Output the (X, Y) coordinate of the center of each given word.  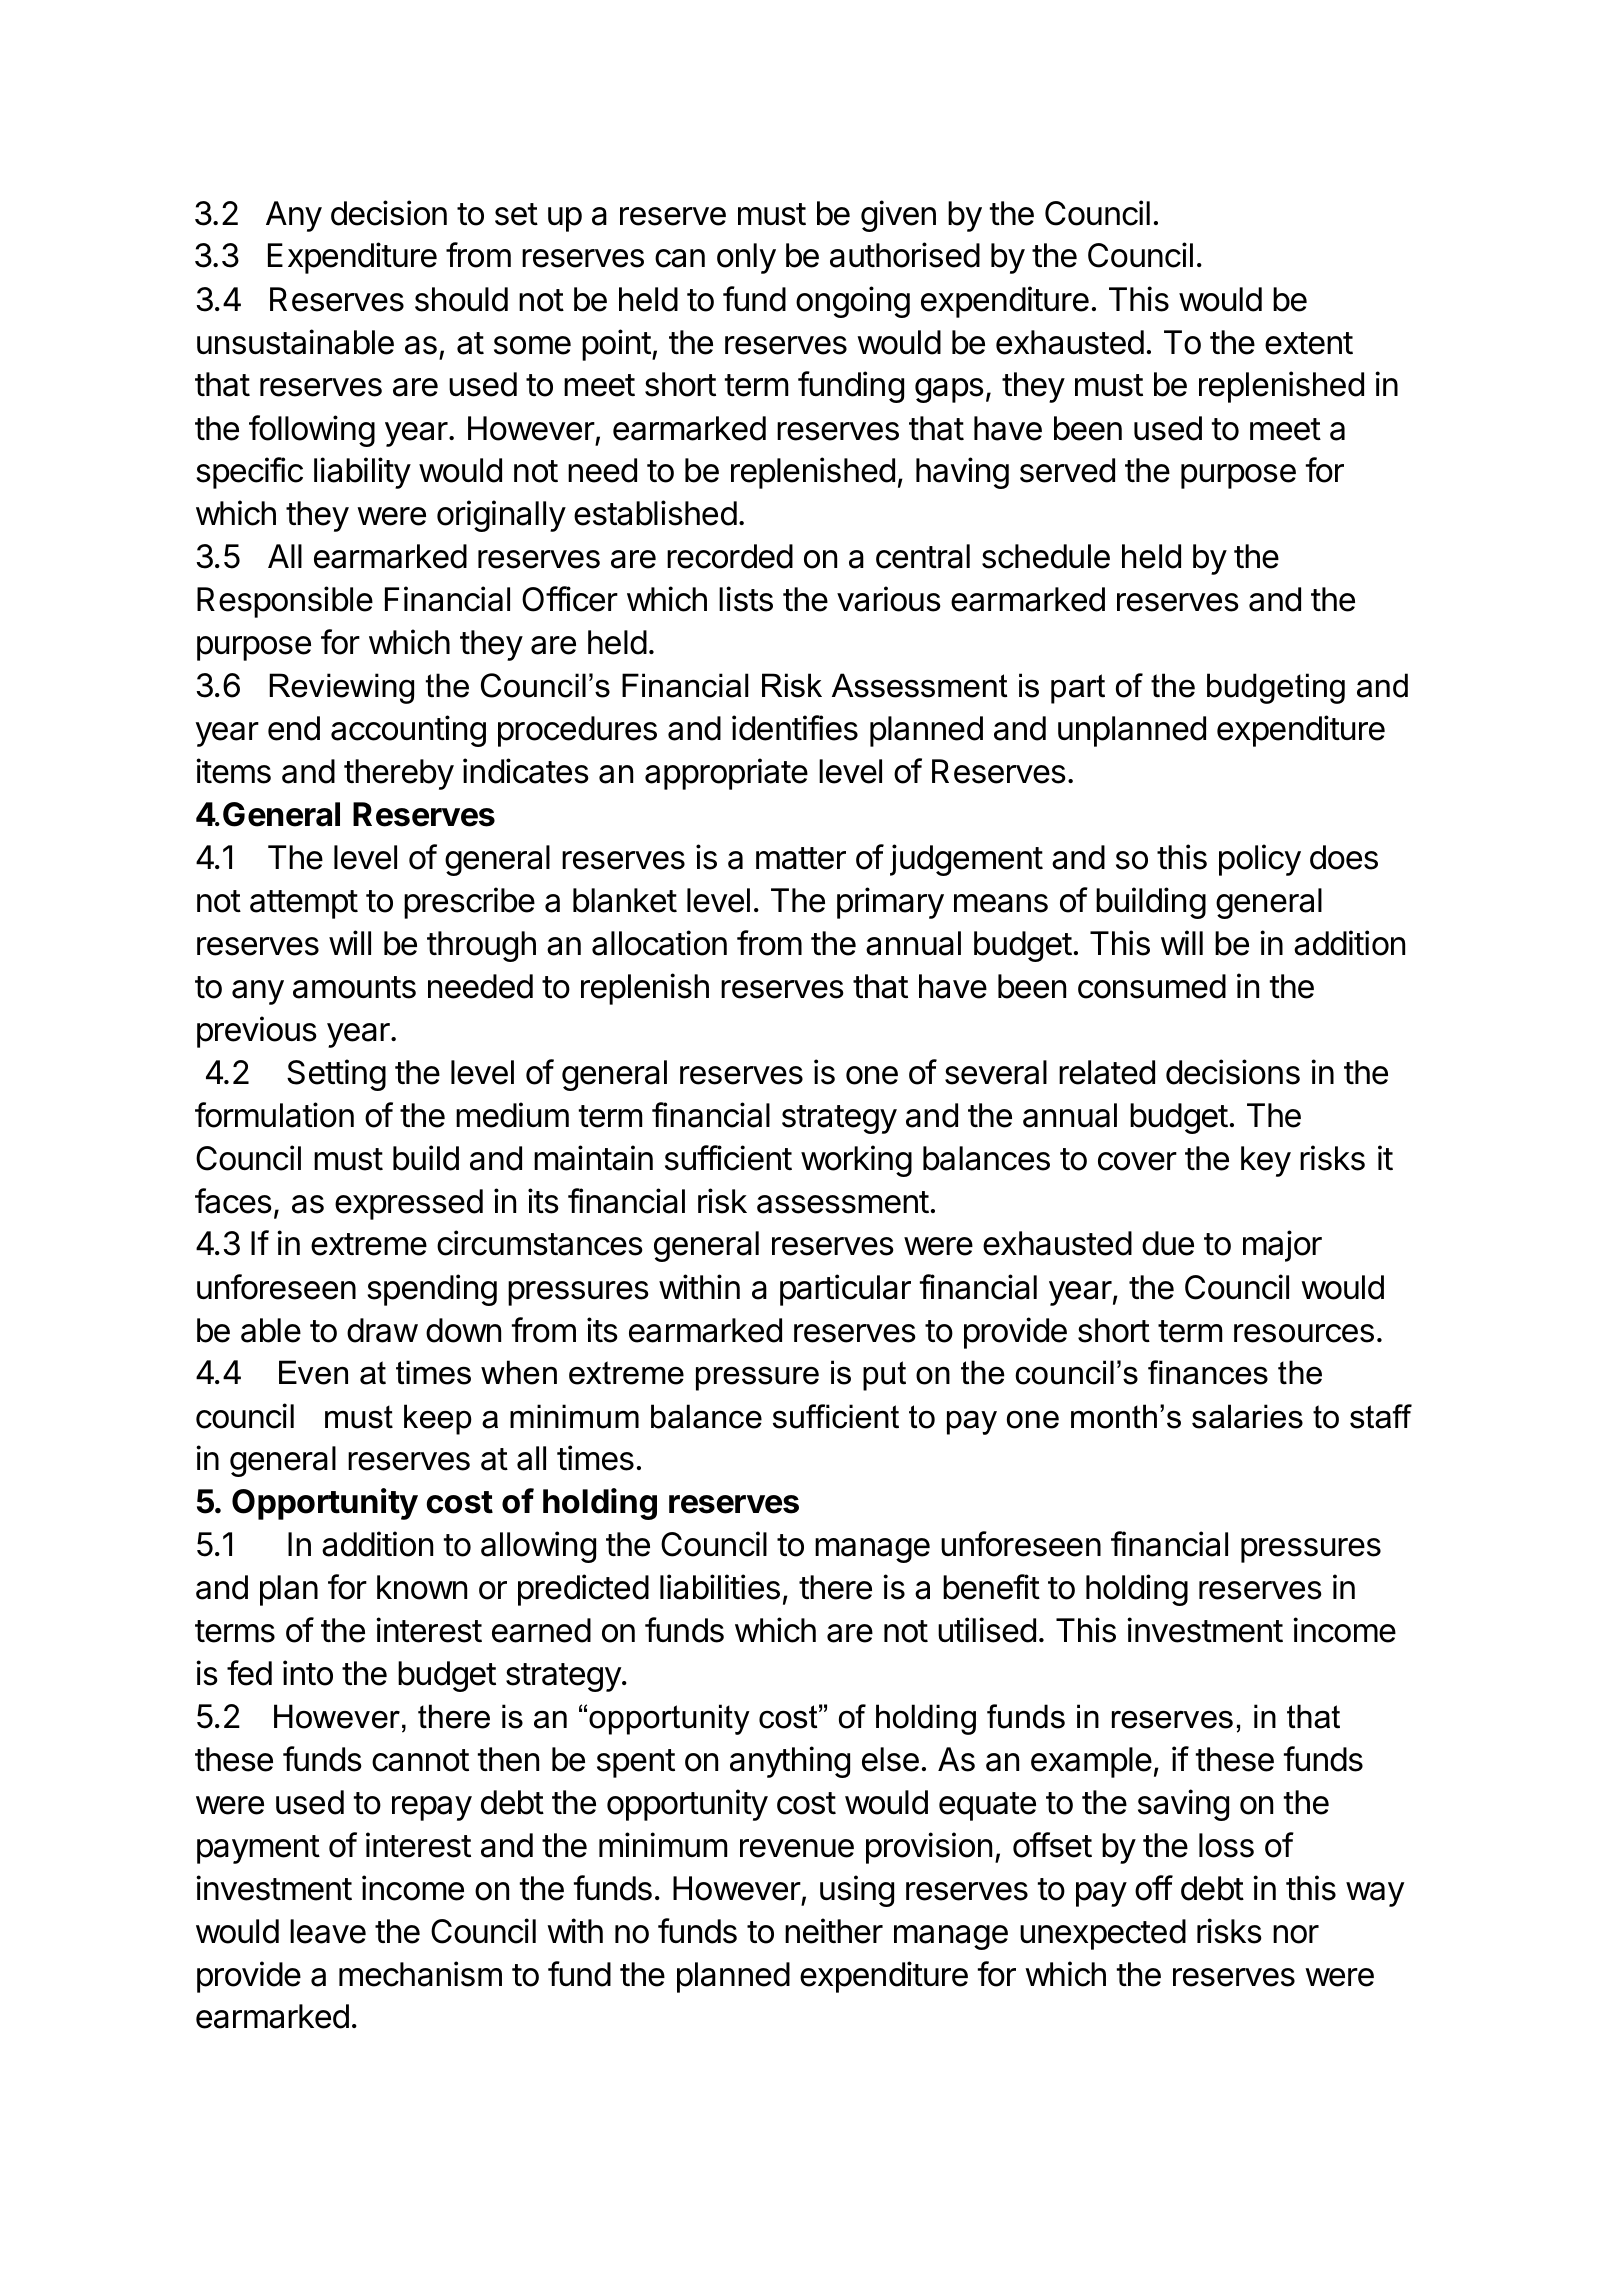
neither (834, 1931)
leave (328, 1931)
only (746, 258)
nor (1296, 1934)
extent (1309, 343)
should (461, 299)
